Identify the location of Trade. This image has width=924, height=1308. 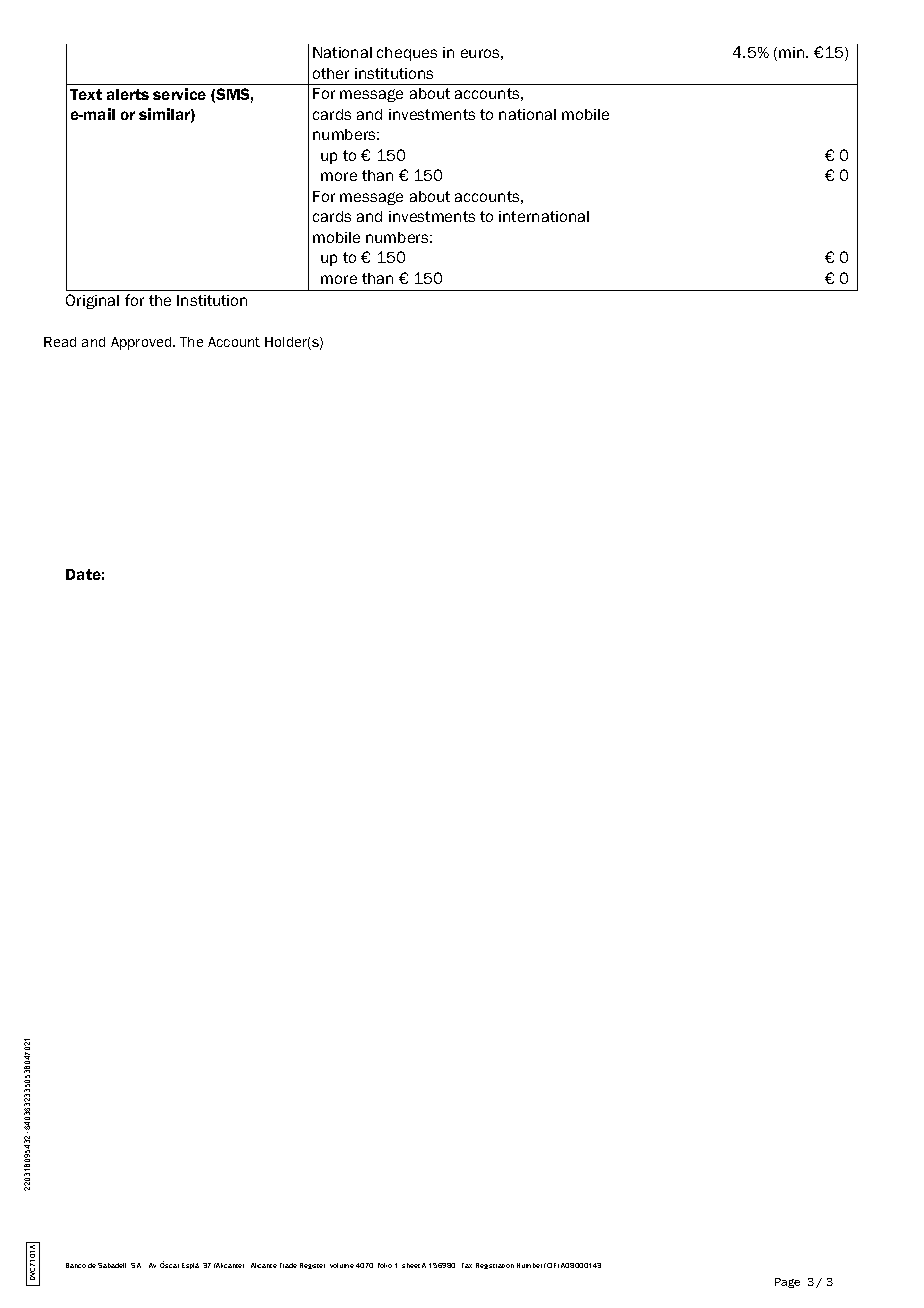
(288, 1265).
